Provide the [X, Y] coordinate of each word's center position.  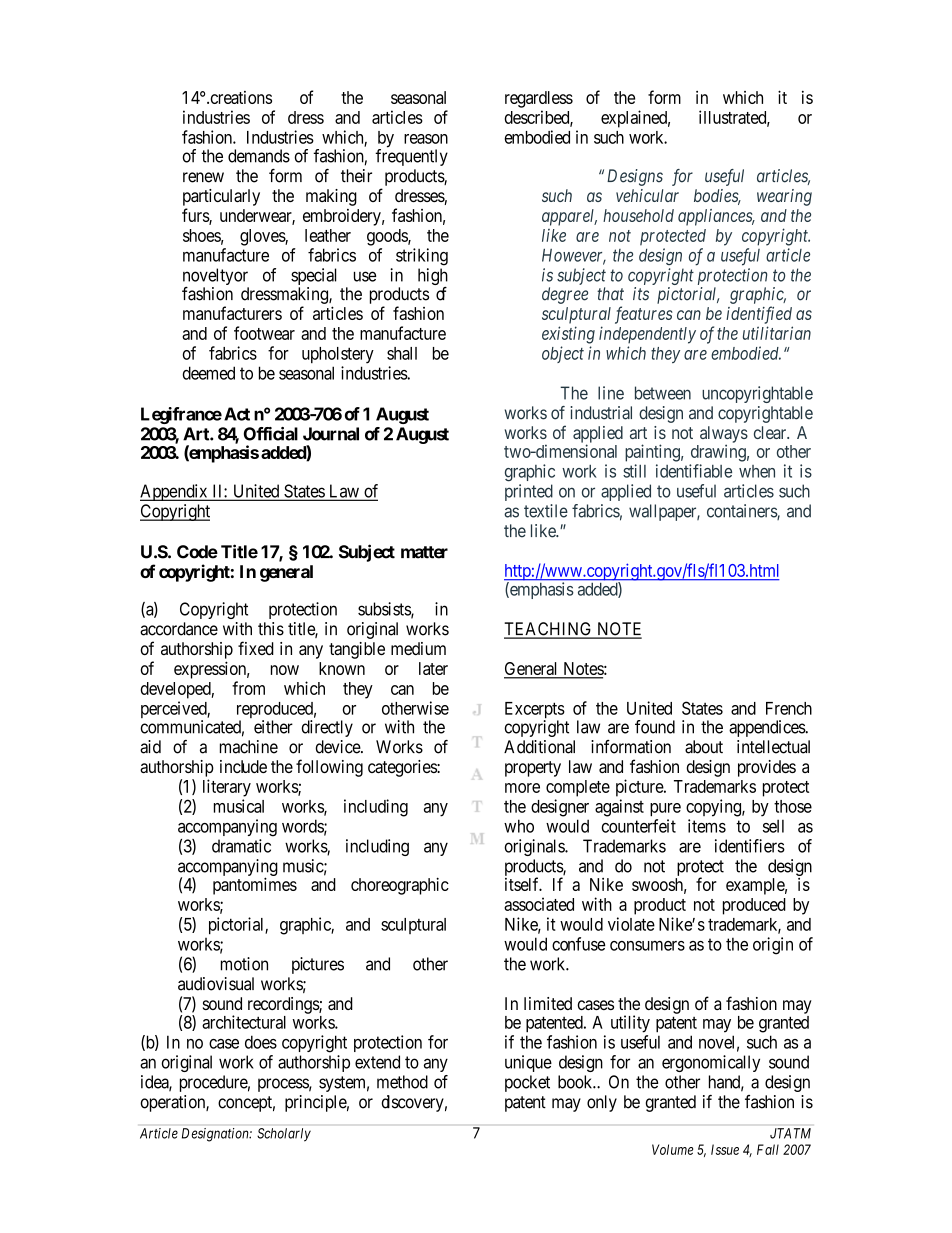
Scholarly [284, 1134]
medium [418, 648]
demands [259, 156]
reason [426, 139]
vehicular [647, 195]
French [789, 708]
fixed [256, 648]
